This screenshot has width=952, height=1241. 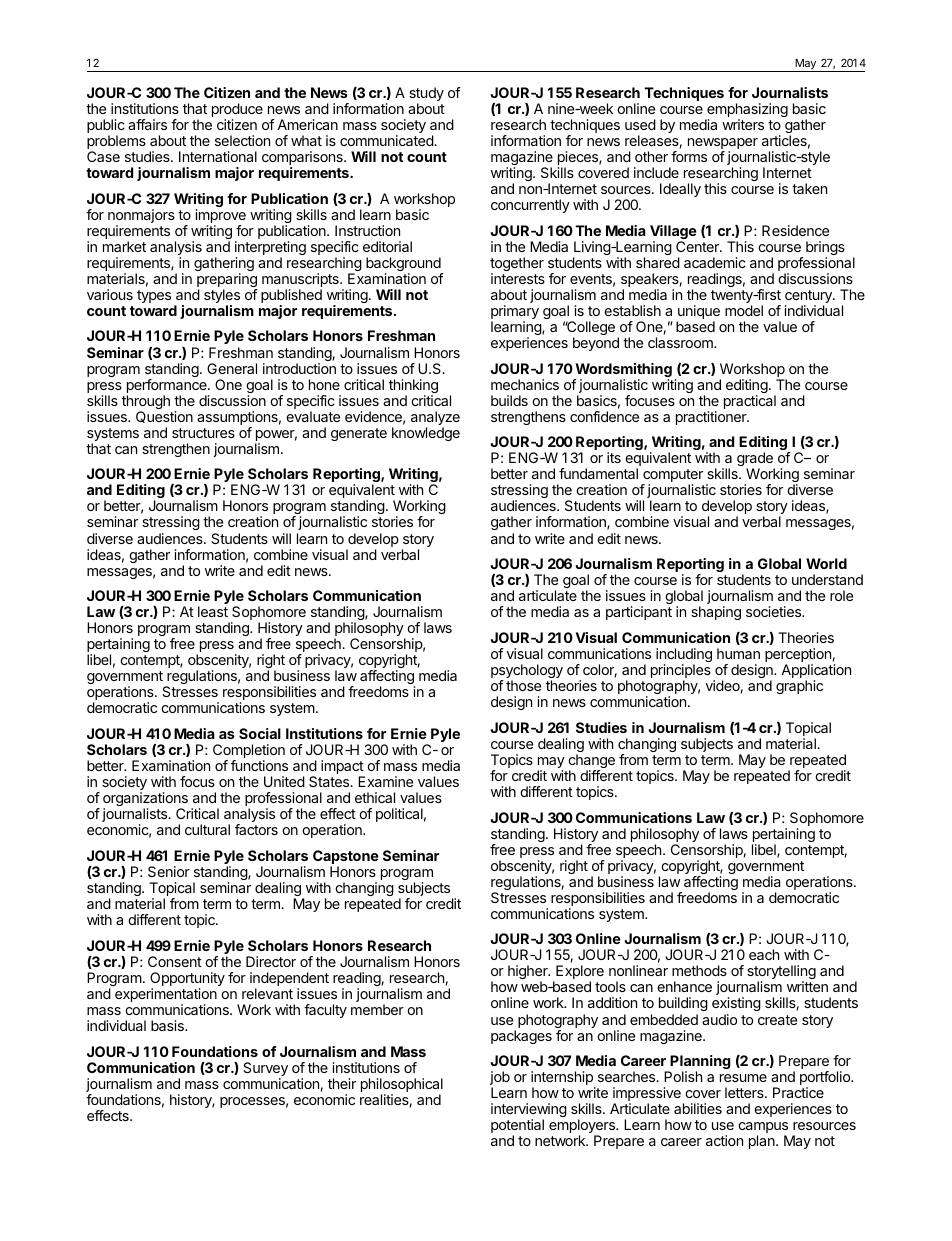 What do you see at coordinates (500, 1079) in the screenshot?
I see `job` at bounding box center [500, 1079].
